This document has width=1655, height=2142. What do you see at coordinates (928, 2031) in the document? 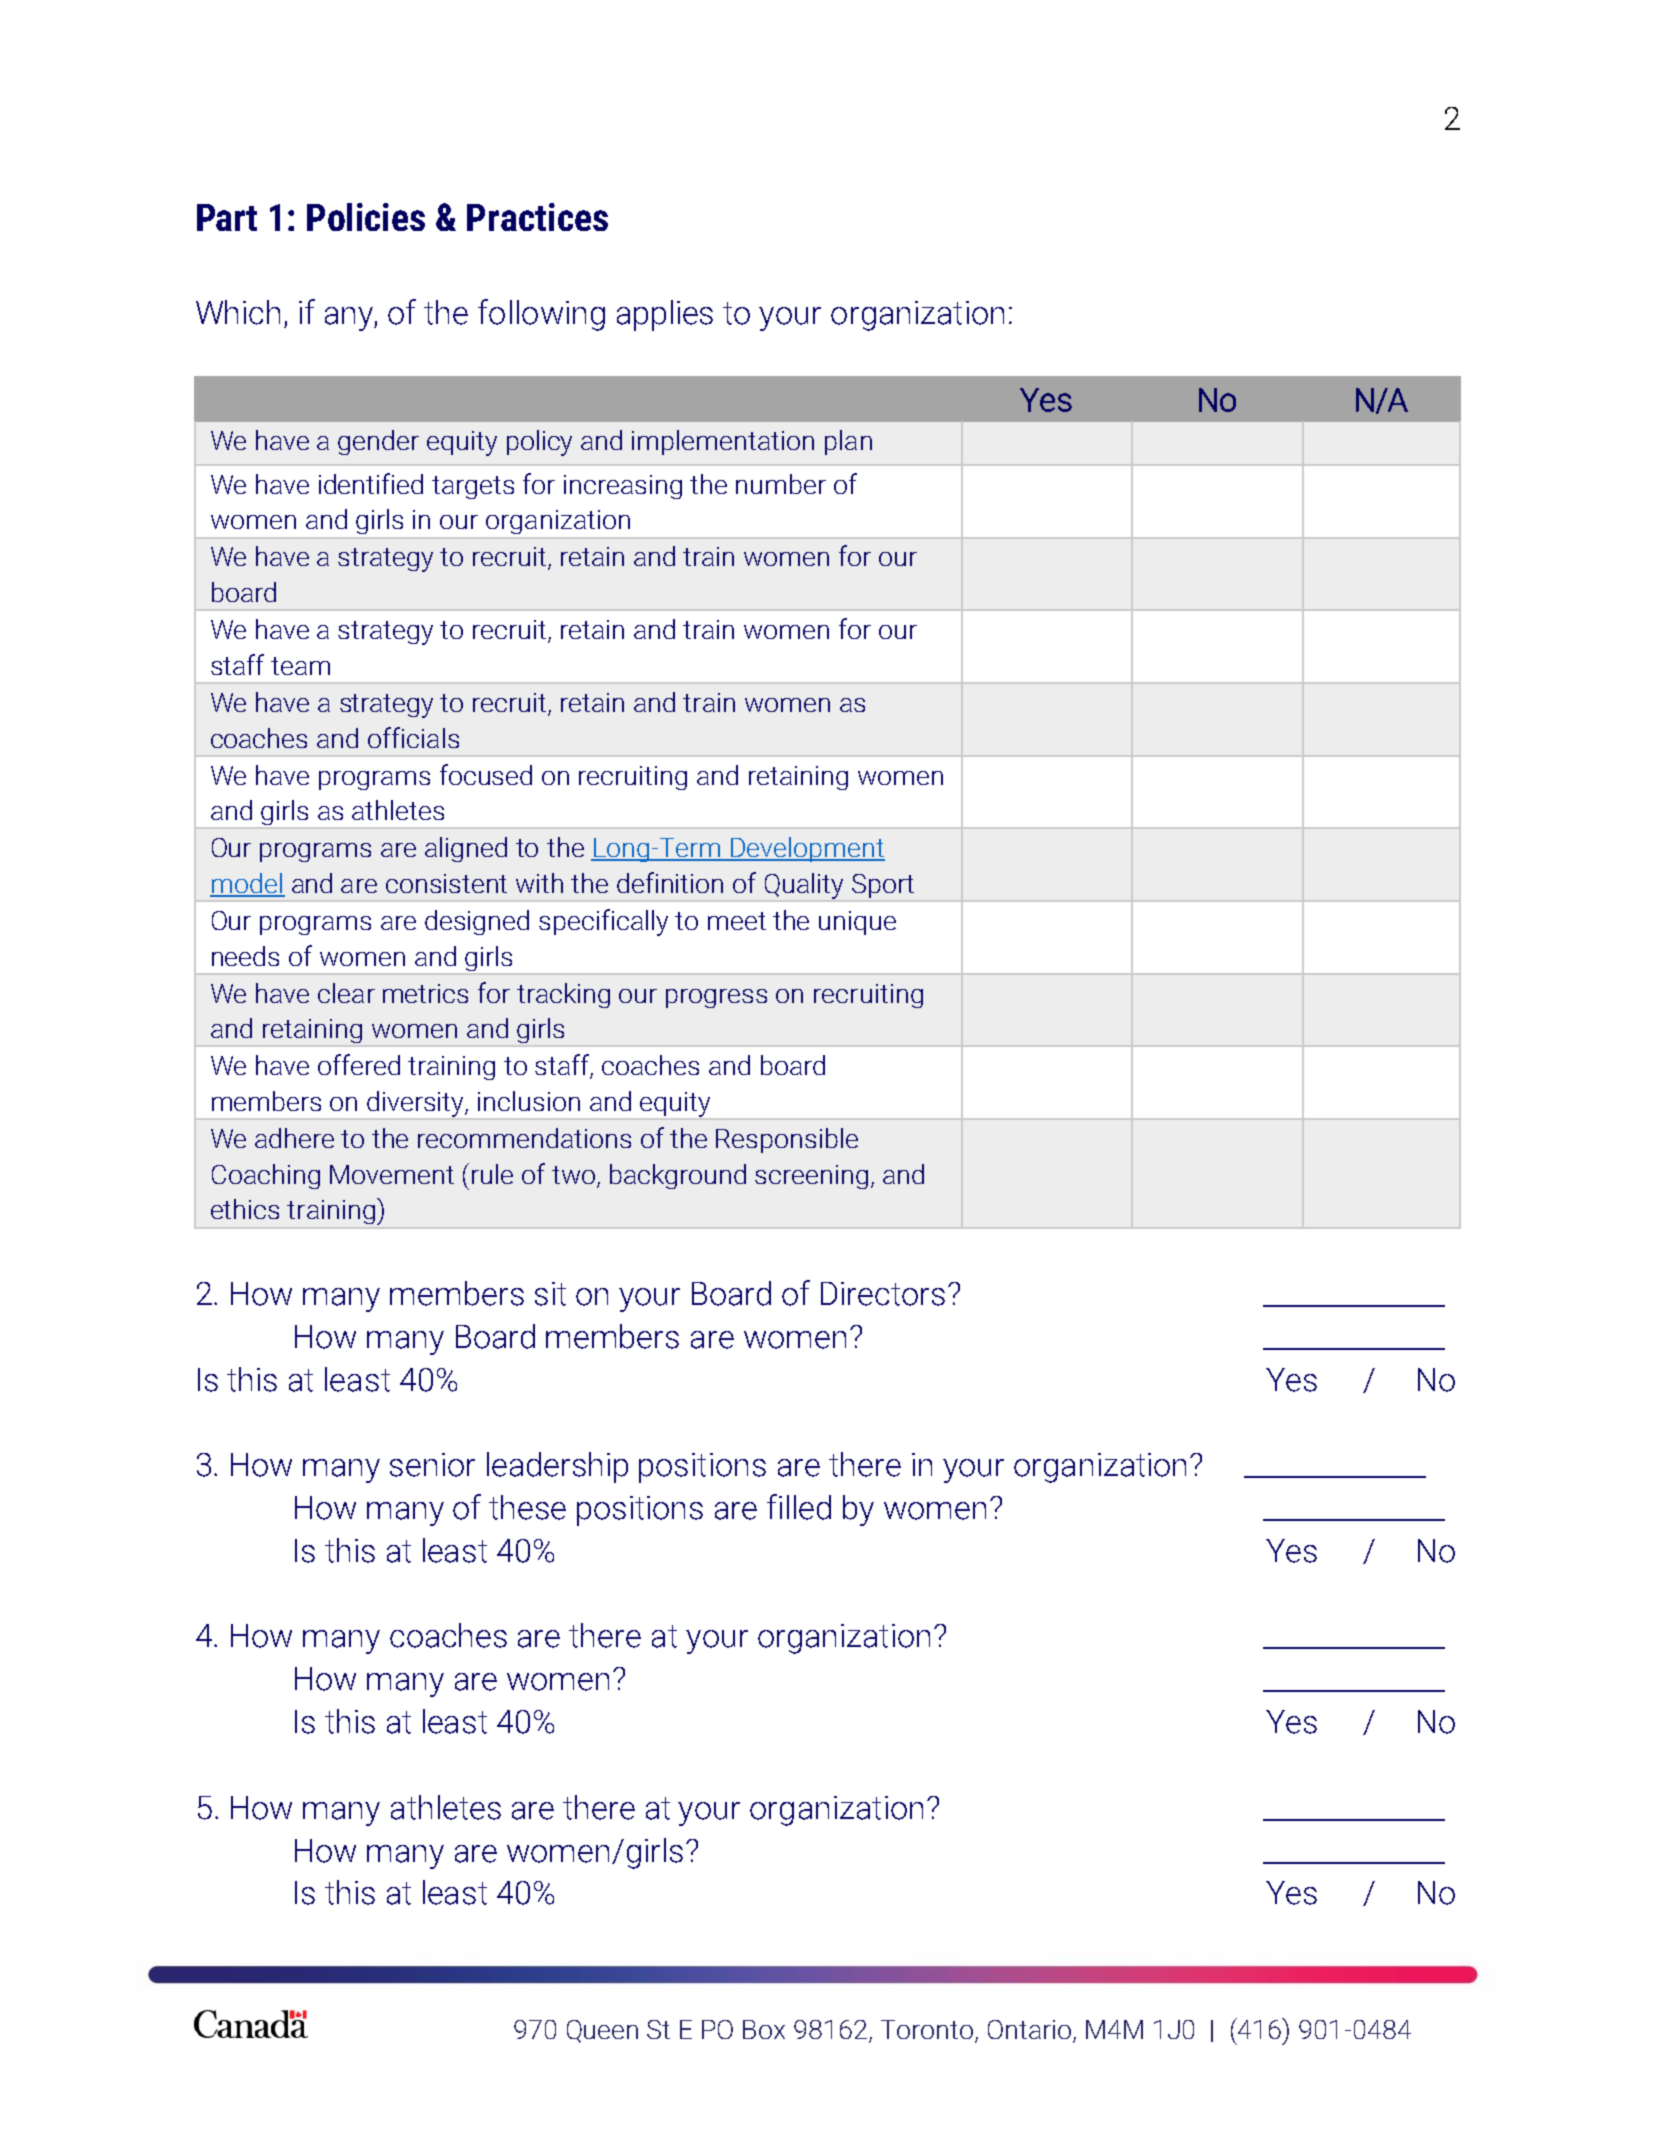
I see `Toronto` at bounding box center [928, 2031].
